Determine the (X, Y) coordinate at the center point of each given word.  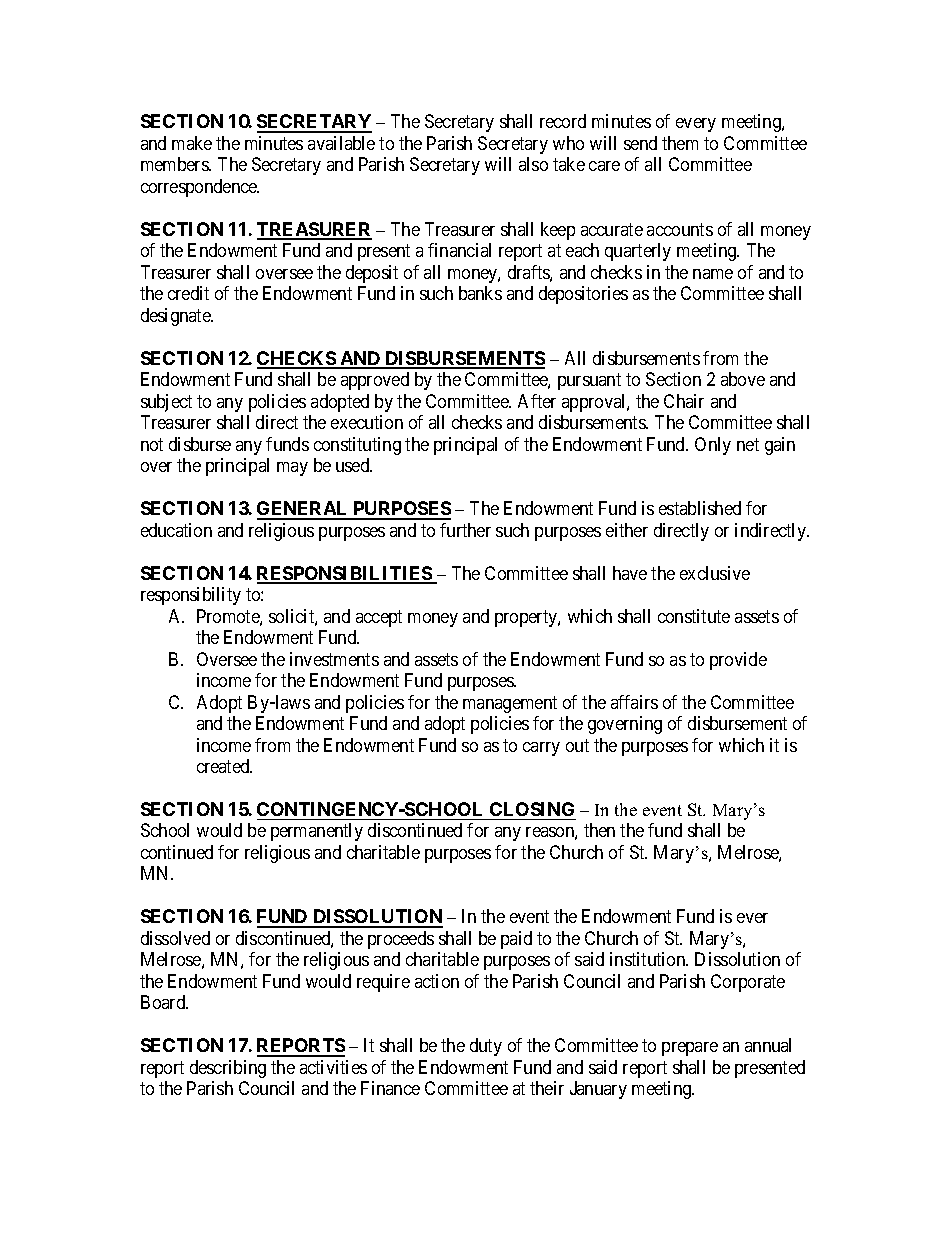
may (292, 469)
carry (541, 749)
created (224, 766)
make (192, 143)
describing (228, 1069)
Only (713, 446)
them (680, 143)
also (533, 164)
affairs (634, 702)
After (537, 401)
